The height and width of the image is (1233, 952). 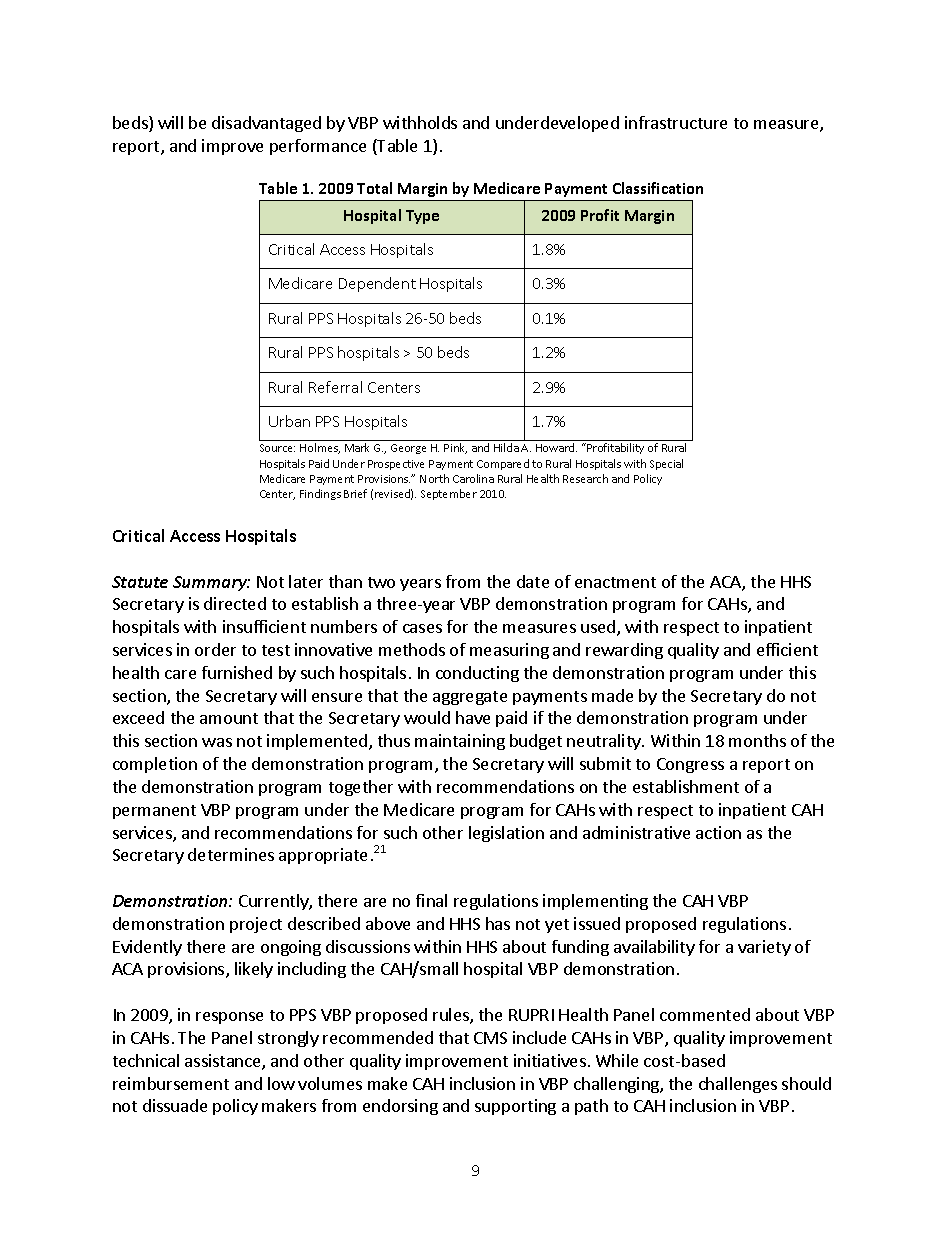 I want to click on Congress, so click(x=690, y=765).
